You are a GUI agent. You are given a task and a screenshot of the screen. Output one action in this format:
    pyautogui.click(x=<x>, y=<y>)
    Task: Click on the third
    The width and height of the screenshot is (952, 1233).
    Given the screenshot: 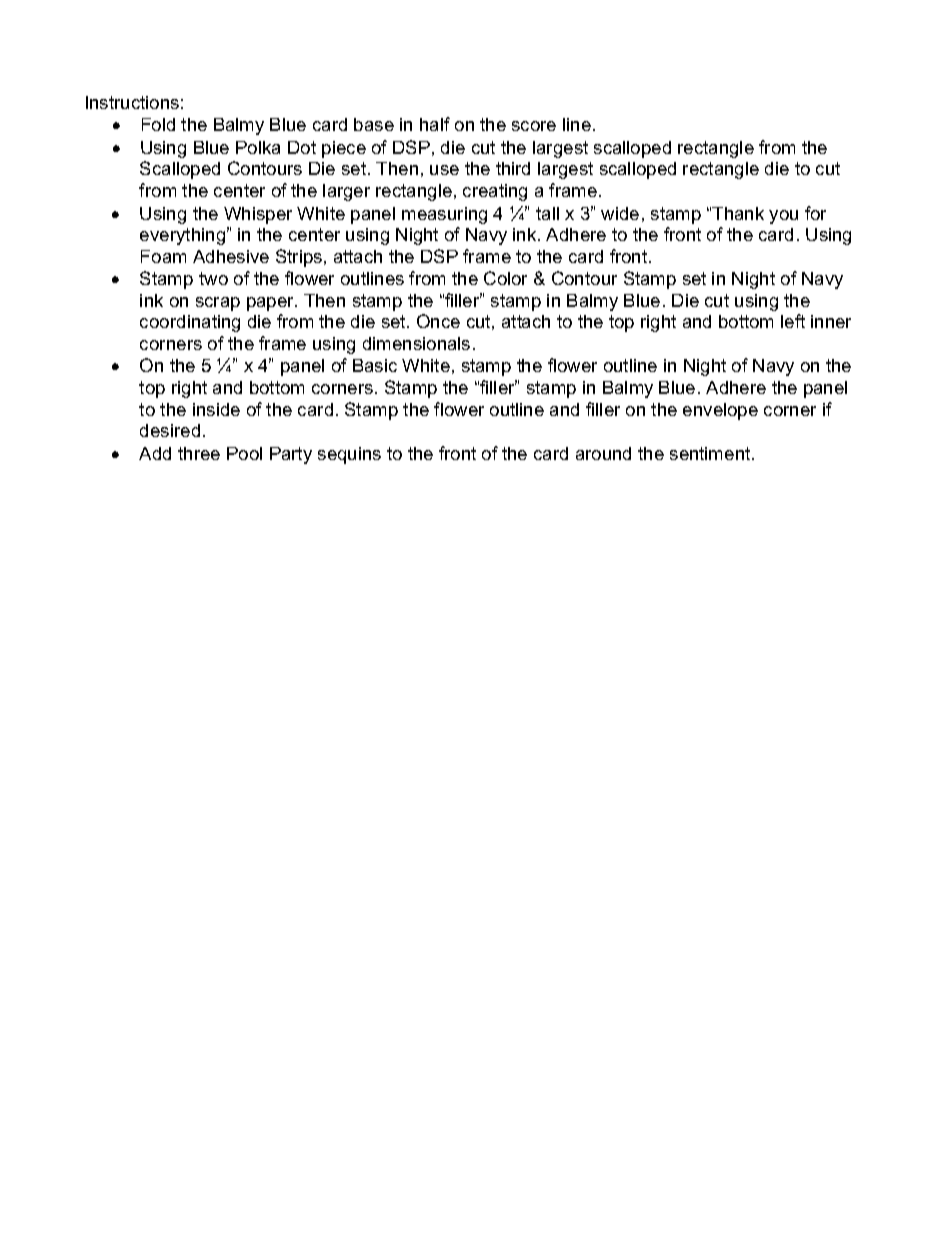 What is the action you would take?
    pyautogui.click(x=513, y=168)
